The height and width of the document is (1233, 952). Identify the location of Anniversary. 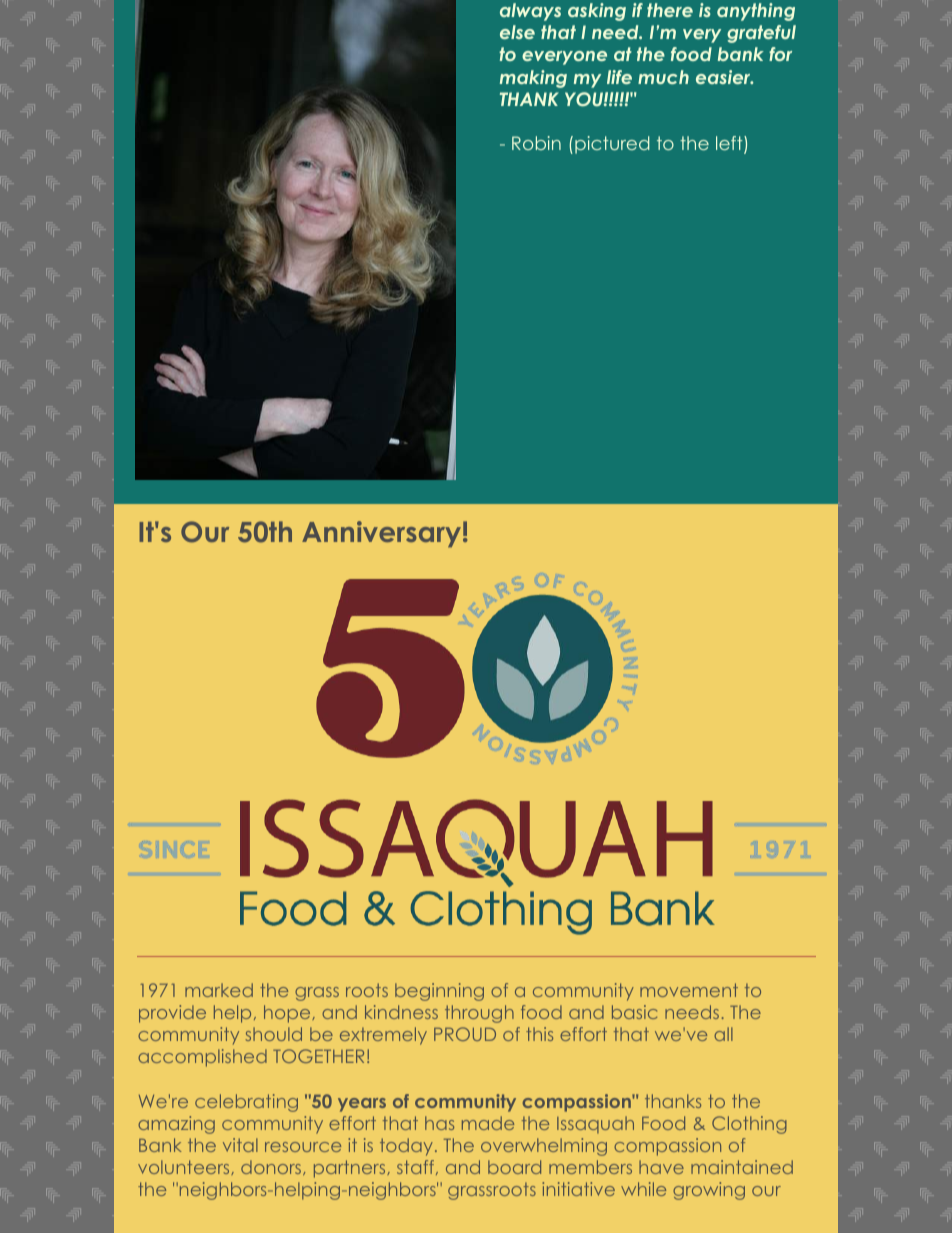
(381, 534).
